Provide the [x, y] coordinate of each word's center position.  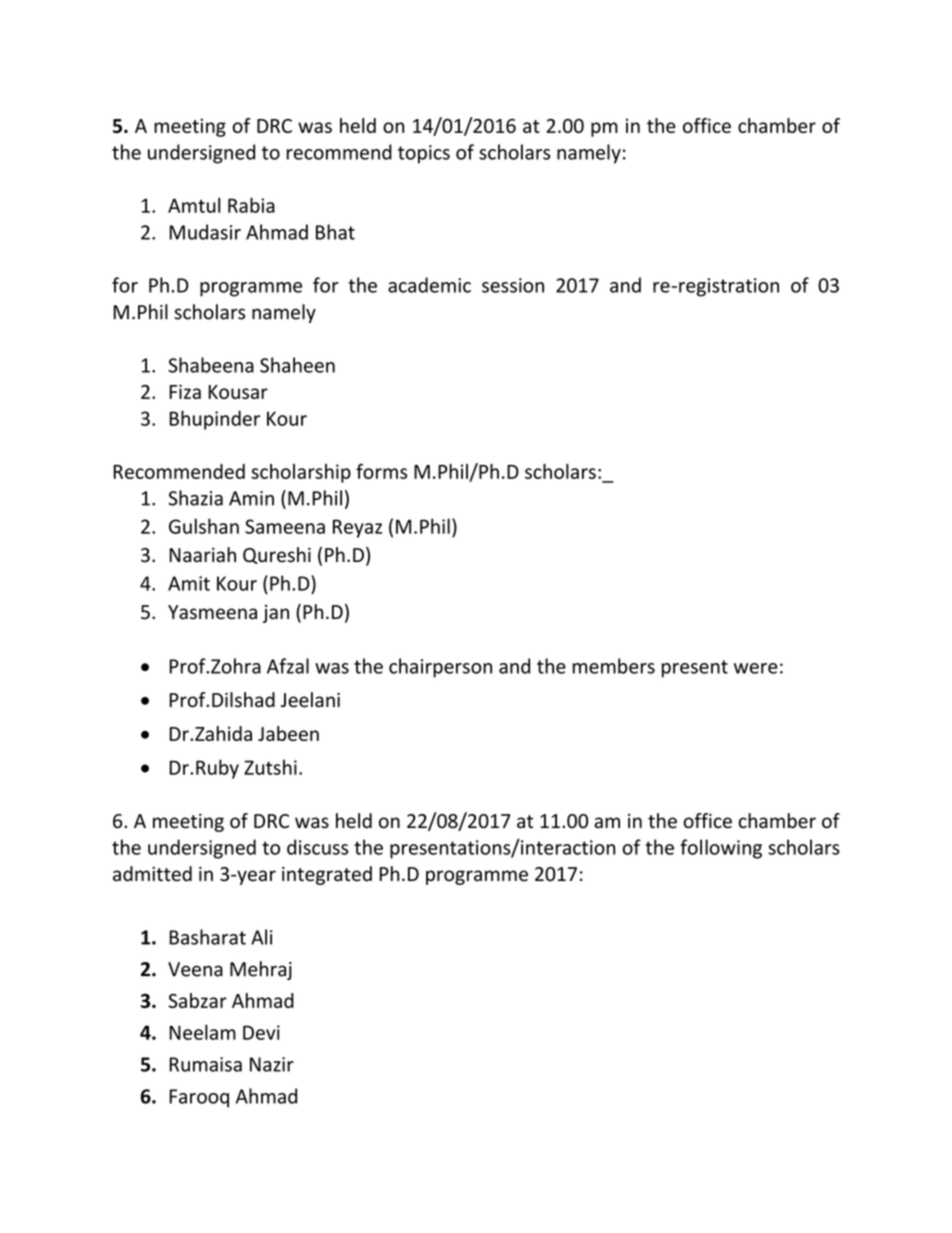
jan [276, 614]
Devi [261, 1032]
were [756, 668]
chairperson [440, 668]
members [614, 666]
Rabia [251, 205]
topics [424, 154]
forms [381, 471]
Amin [251, 498]
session [513, 285]
